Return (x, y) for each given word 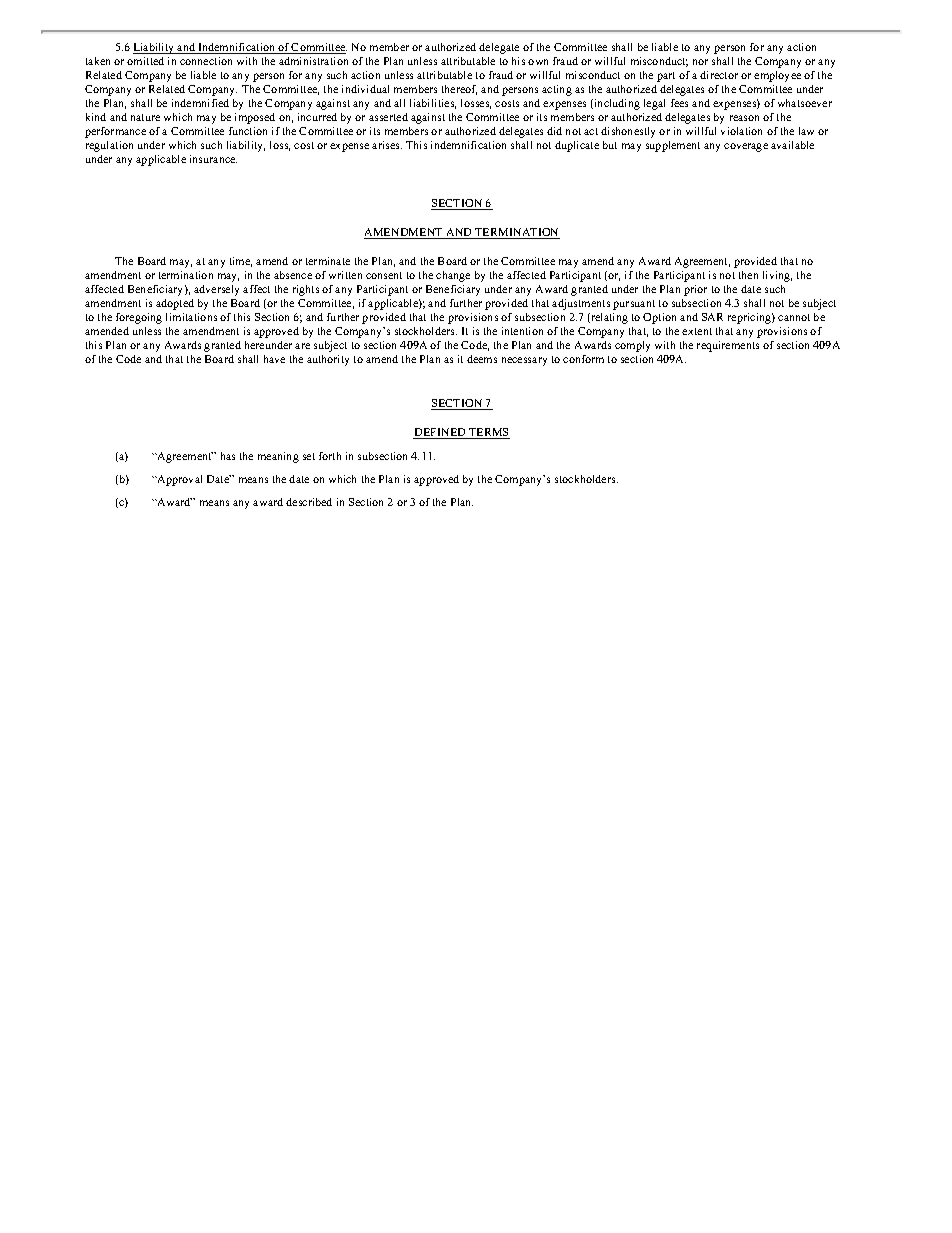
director (719, 75)
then (748, 275)
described (309, 502)
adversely (216, 290)
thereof (459, 90)
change (453, 276)
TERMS (488, 433)
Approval (179, 480)
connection (206, 61)
